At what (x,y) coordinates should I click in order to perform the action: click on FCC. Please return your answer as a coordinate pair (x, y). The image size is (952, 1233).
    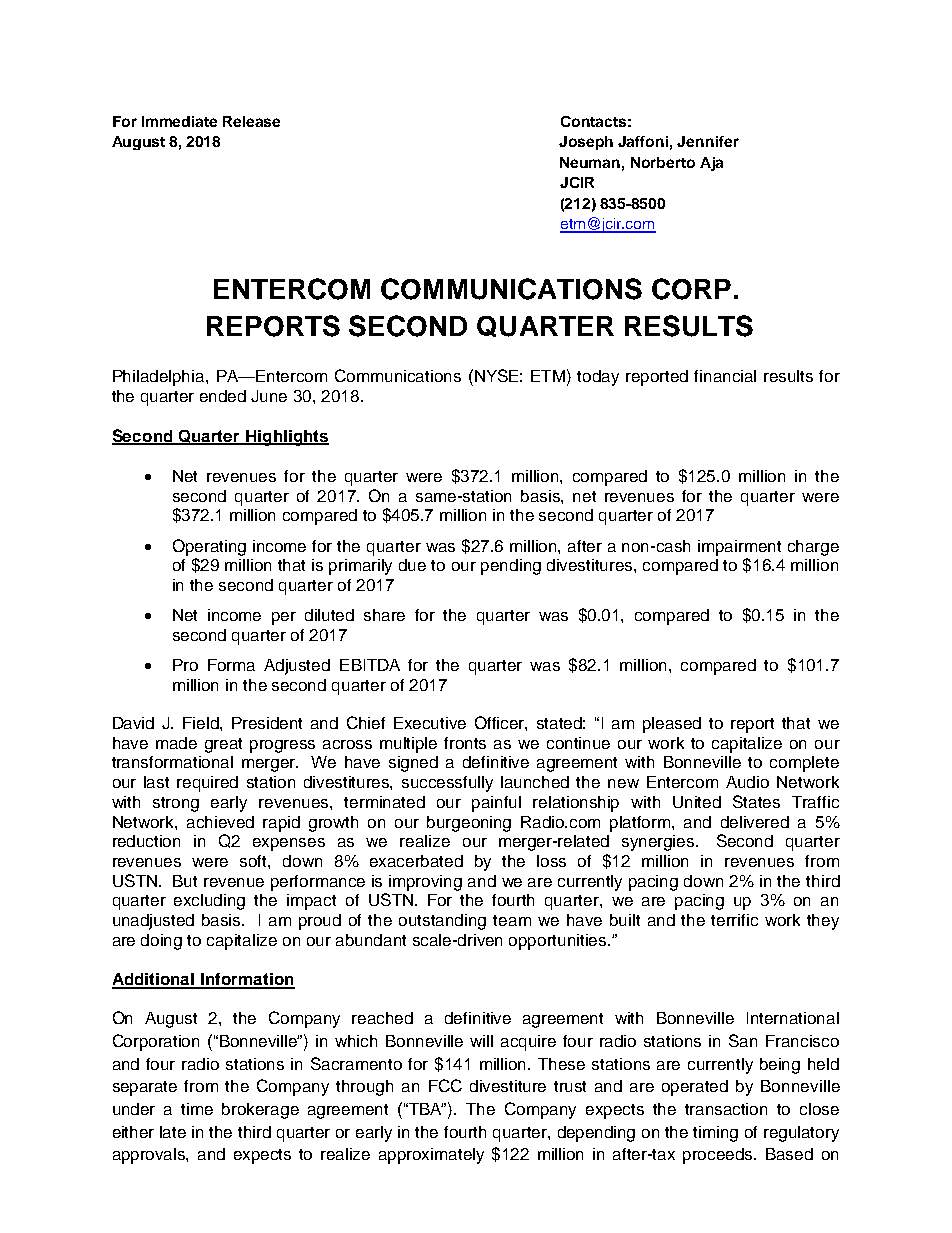
    Looking at the image, I should click on (445, 1085).
